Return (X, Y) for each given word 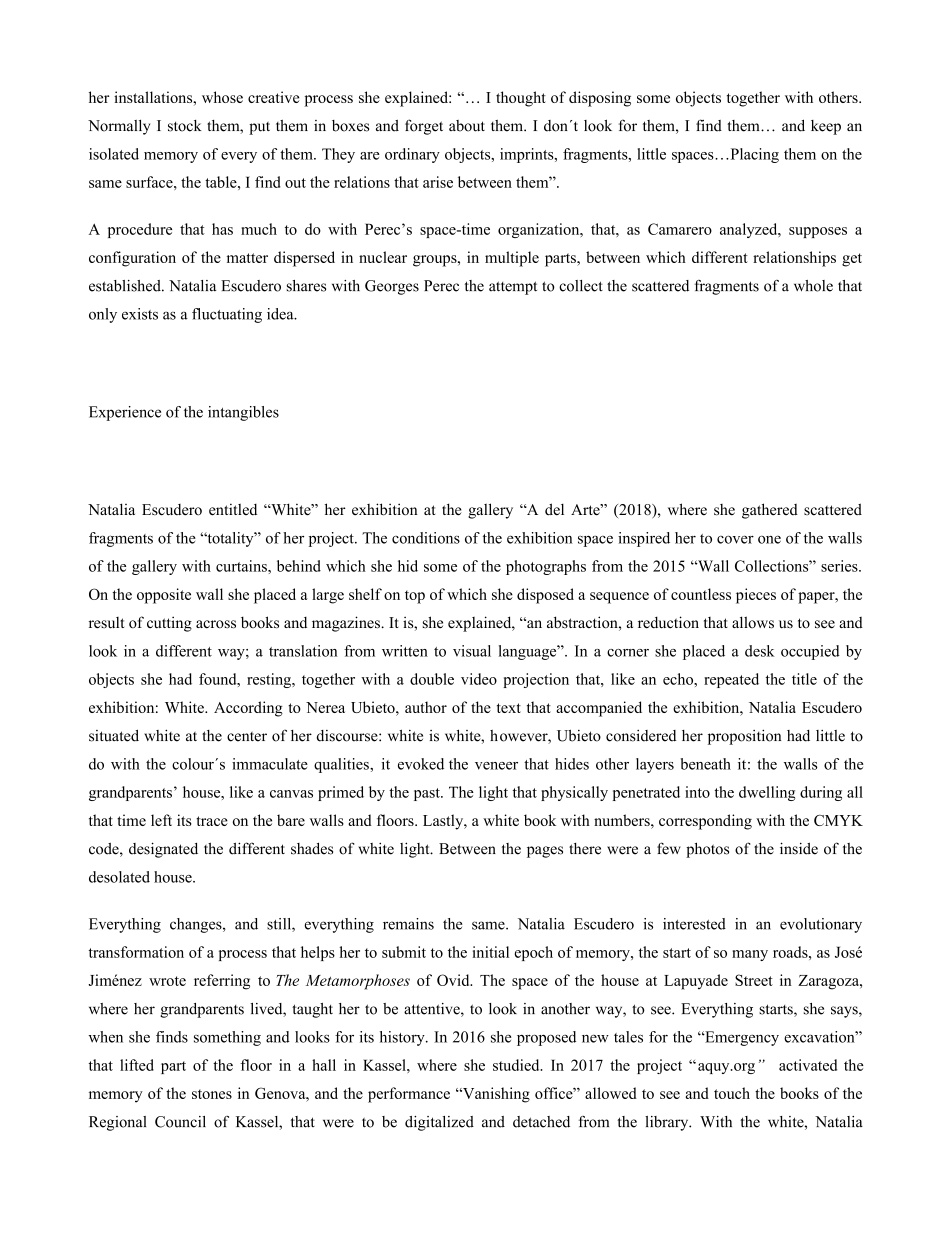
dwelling (767, 793)
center (247, 737)
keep (826, 127)
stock (185, 126)
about (467, 126)
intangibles (243, 413)
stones (212, 1094)
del (554, 509)
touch (732, 1093)
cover (735, 539)
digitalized (439, 1123)
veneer (496, 766)
